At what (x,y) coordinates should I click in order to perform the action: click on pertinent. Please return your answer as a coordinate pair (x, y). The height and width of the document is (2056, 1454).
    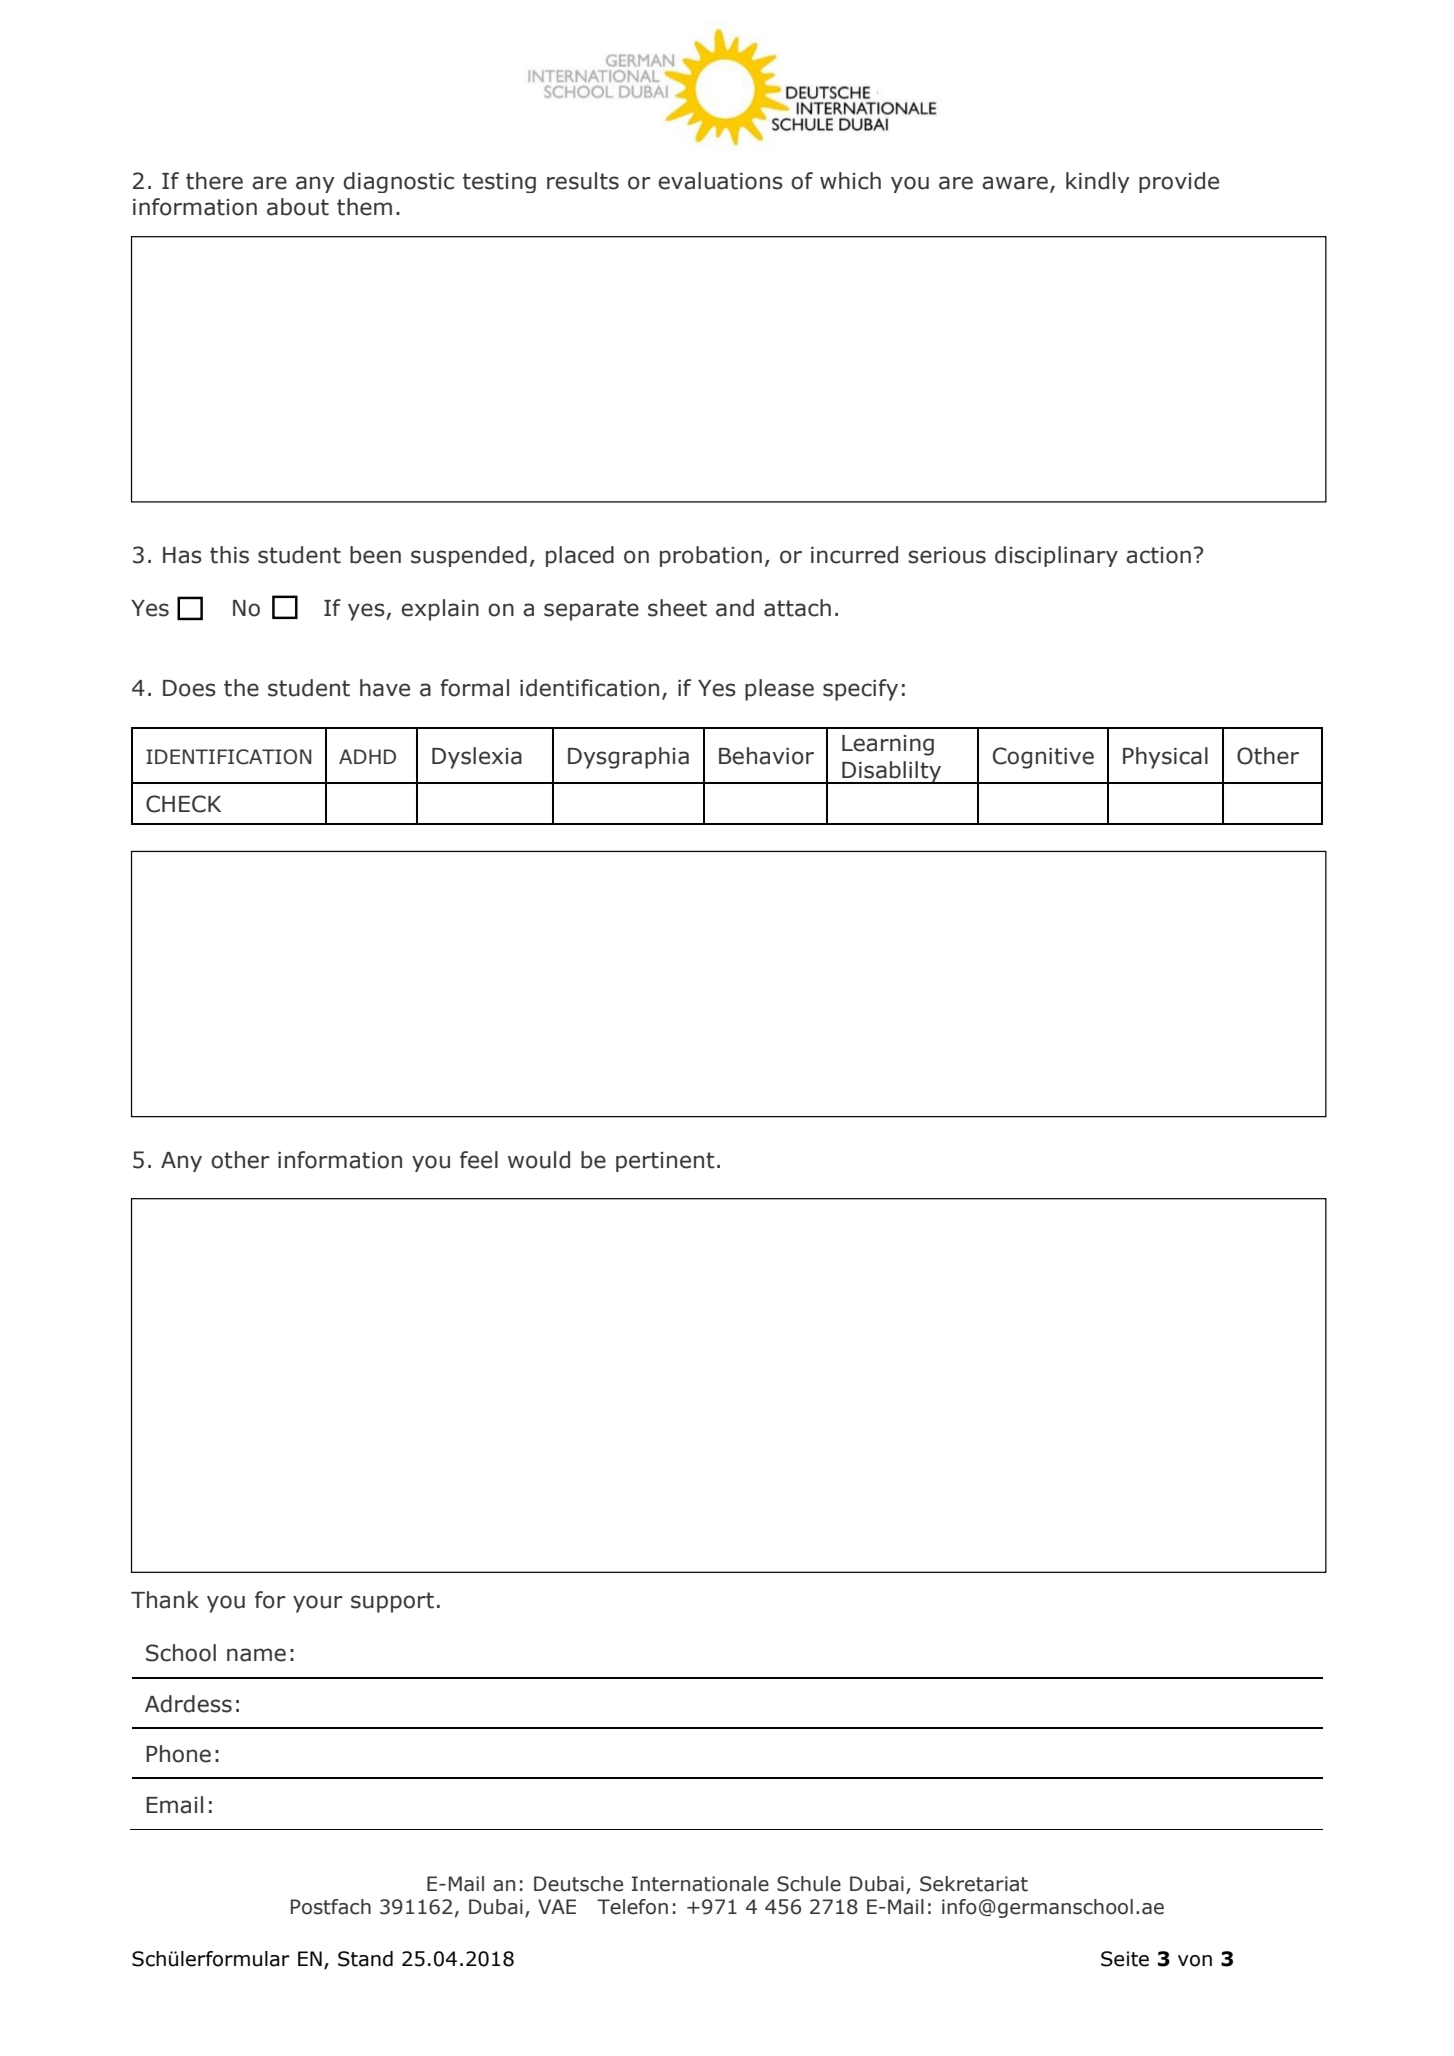
    Looking at the image, I should click on (665, 1162).
